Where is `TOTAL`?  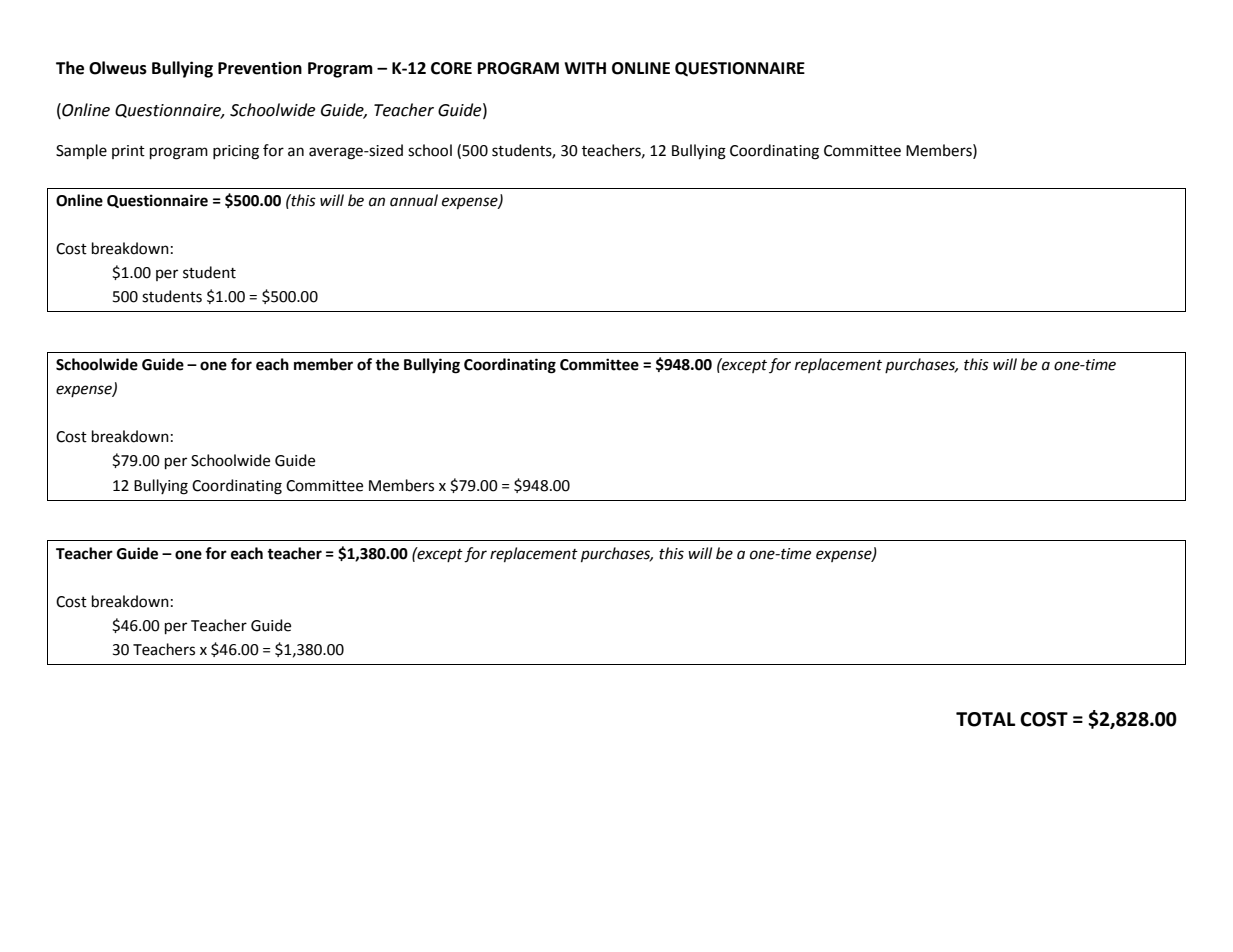 TOTAL is located at coordinates (986, 719).
